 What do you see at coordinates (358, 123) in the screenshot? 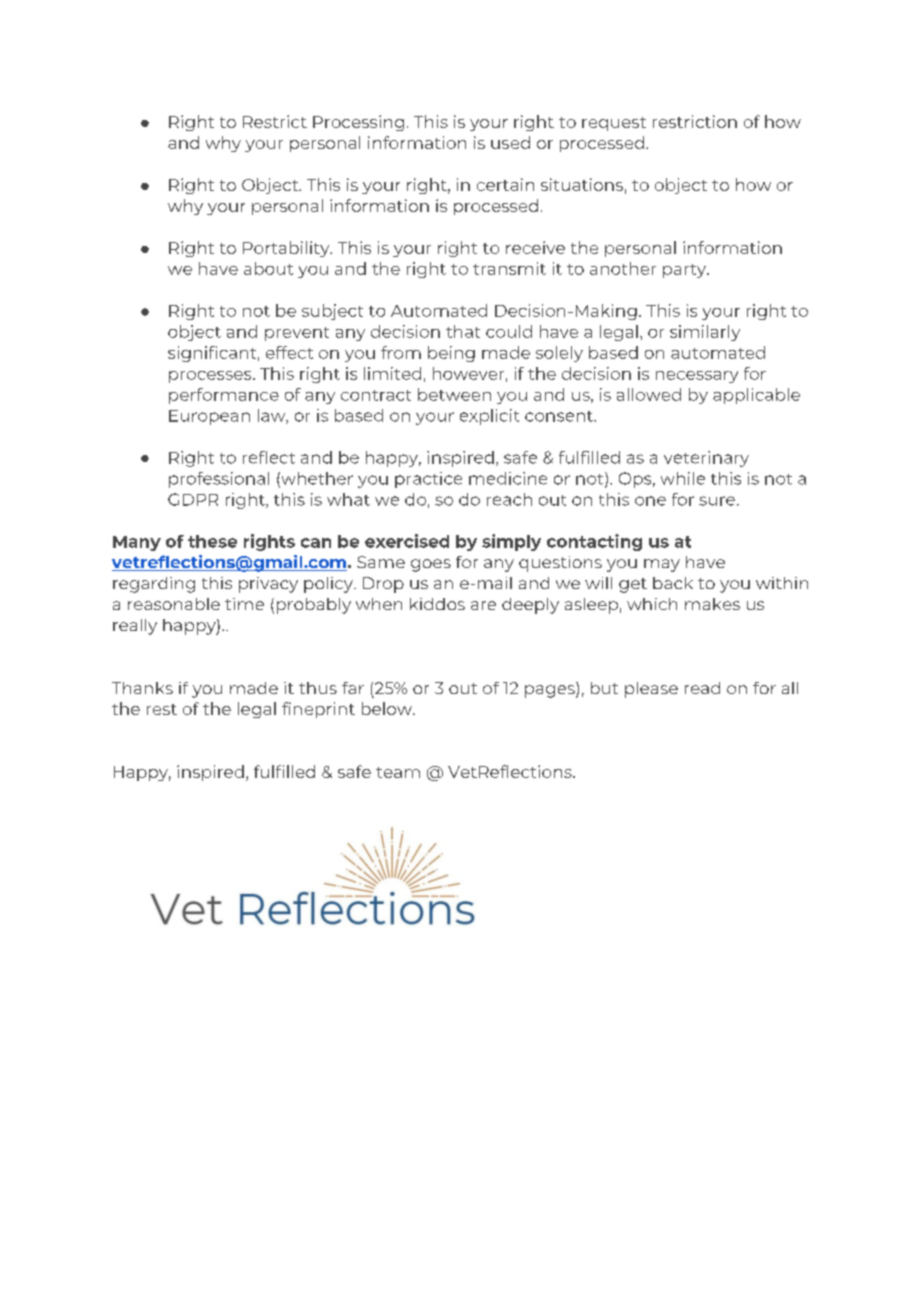
I see `Processing` at bounding box center [358, 123].
